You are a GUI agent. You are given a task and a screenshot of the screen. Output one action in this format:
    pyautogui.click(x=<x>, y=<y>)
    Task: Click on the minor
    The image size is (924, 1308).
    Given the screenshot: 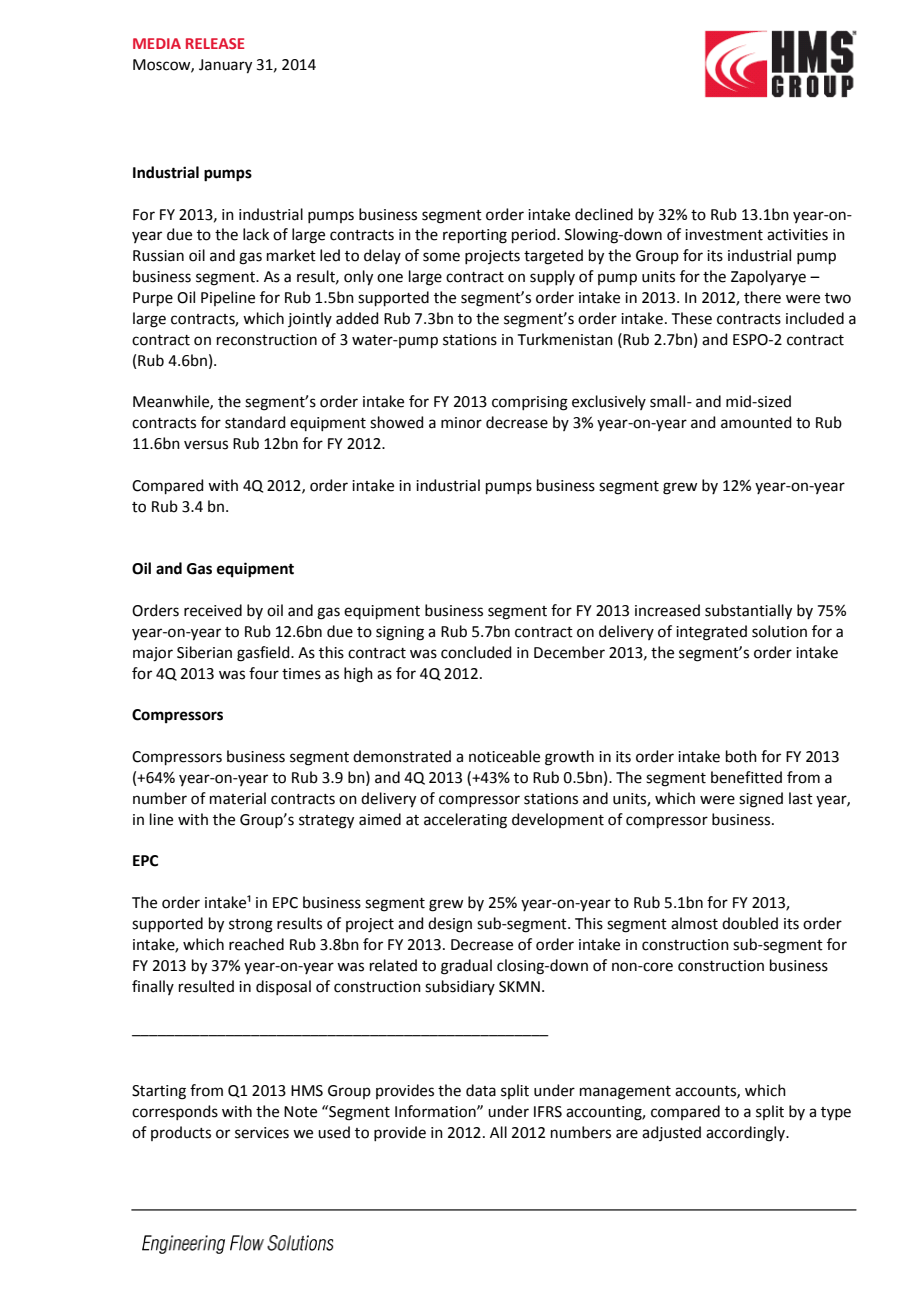 What is the action you would take?
    pyautogui.click(x=461, y=423)
